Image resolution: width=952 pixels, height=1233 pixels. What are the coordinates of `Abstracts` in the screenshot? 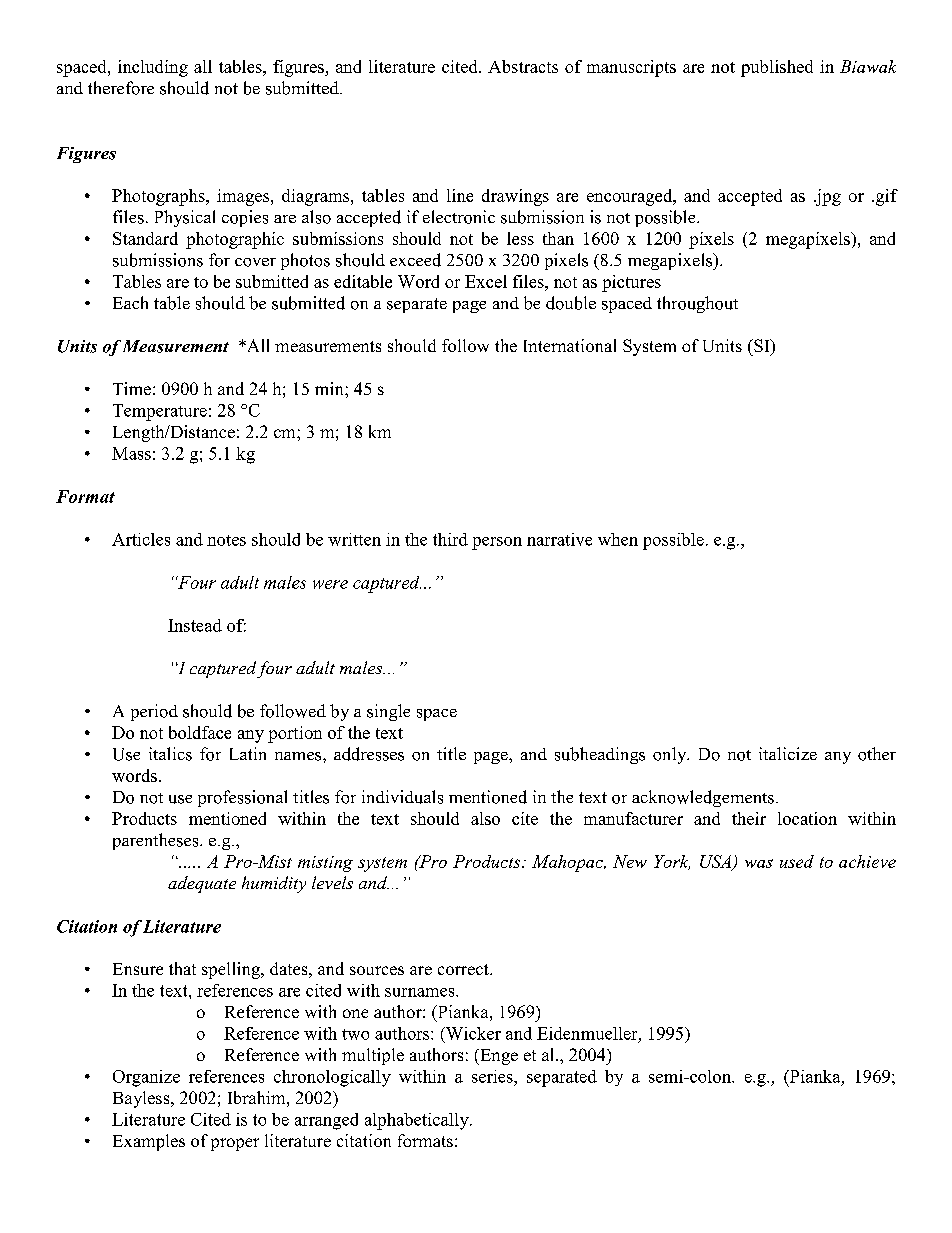 It's located at (523, 66).
